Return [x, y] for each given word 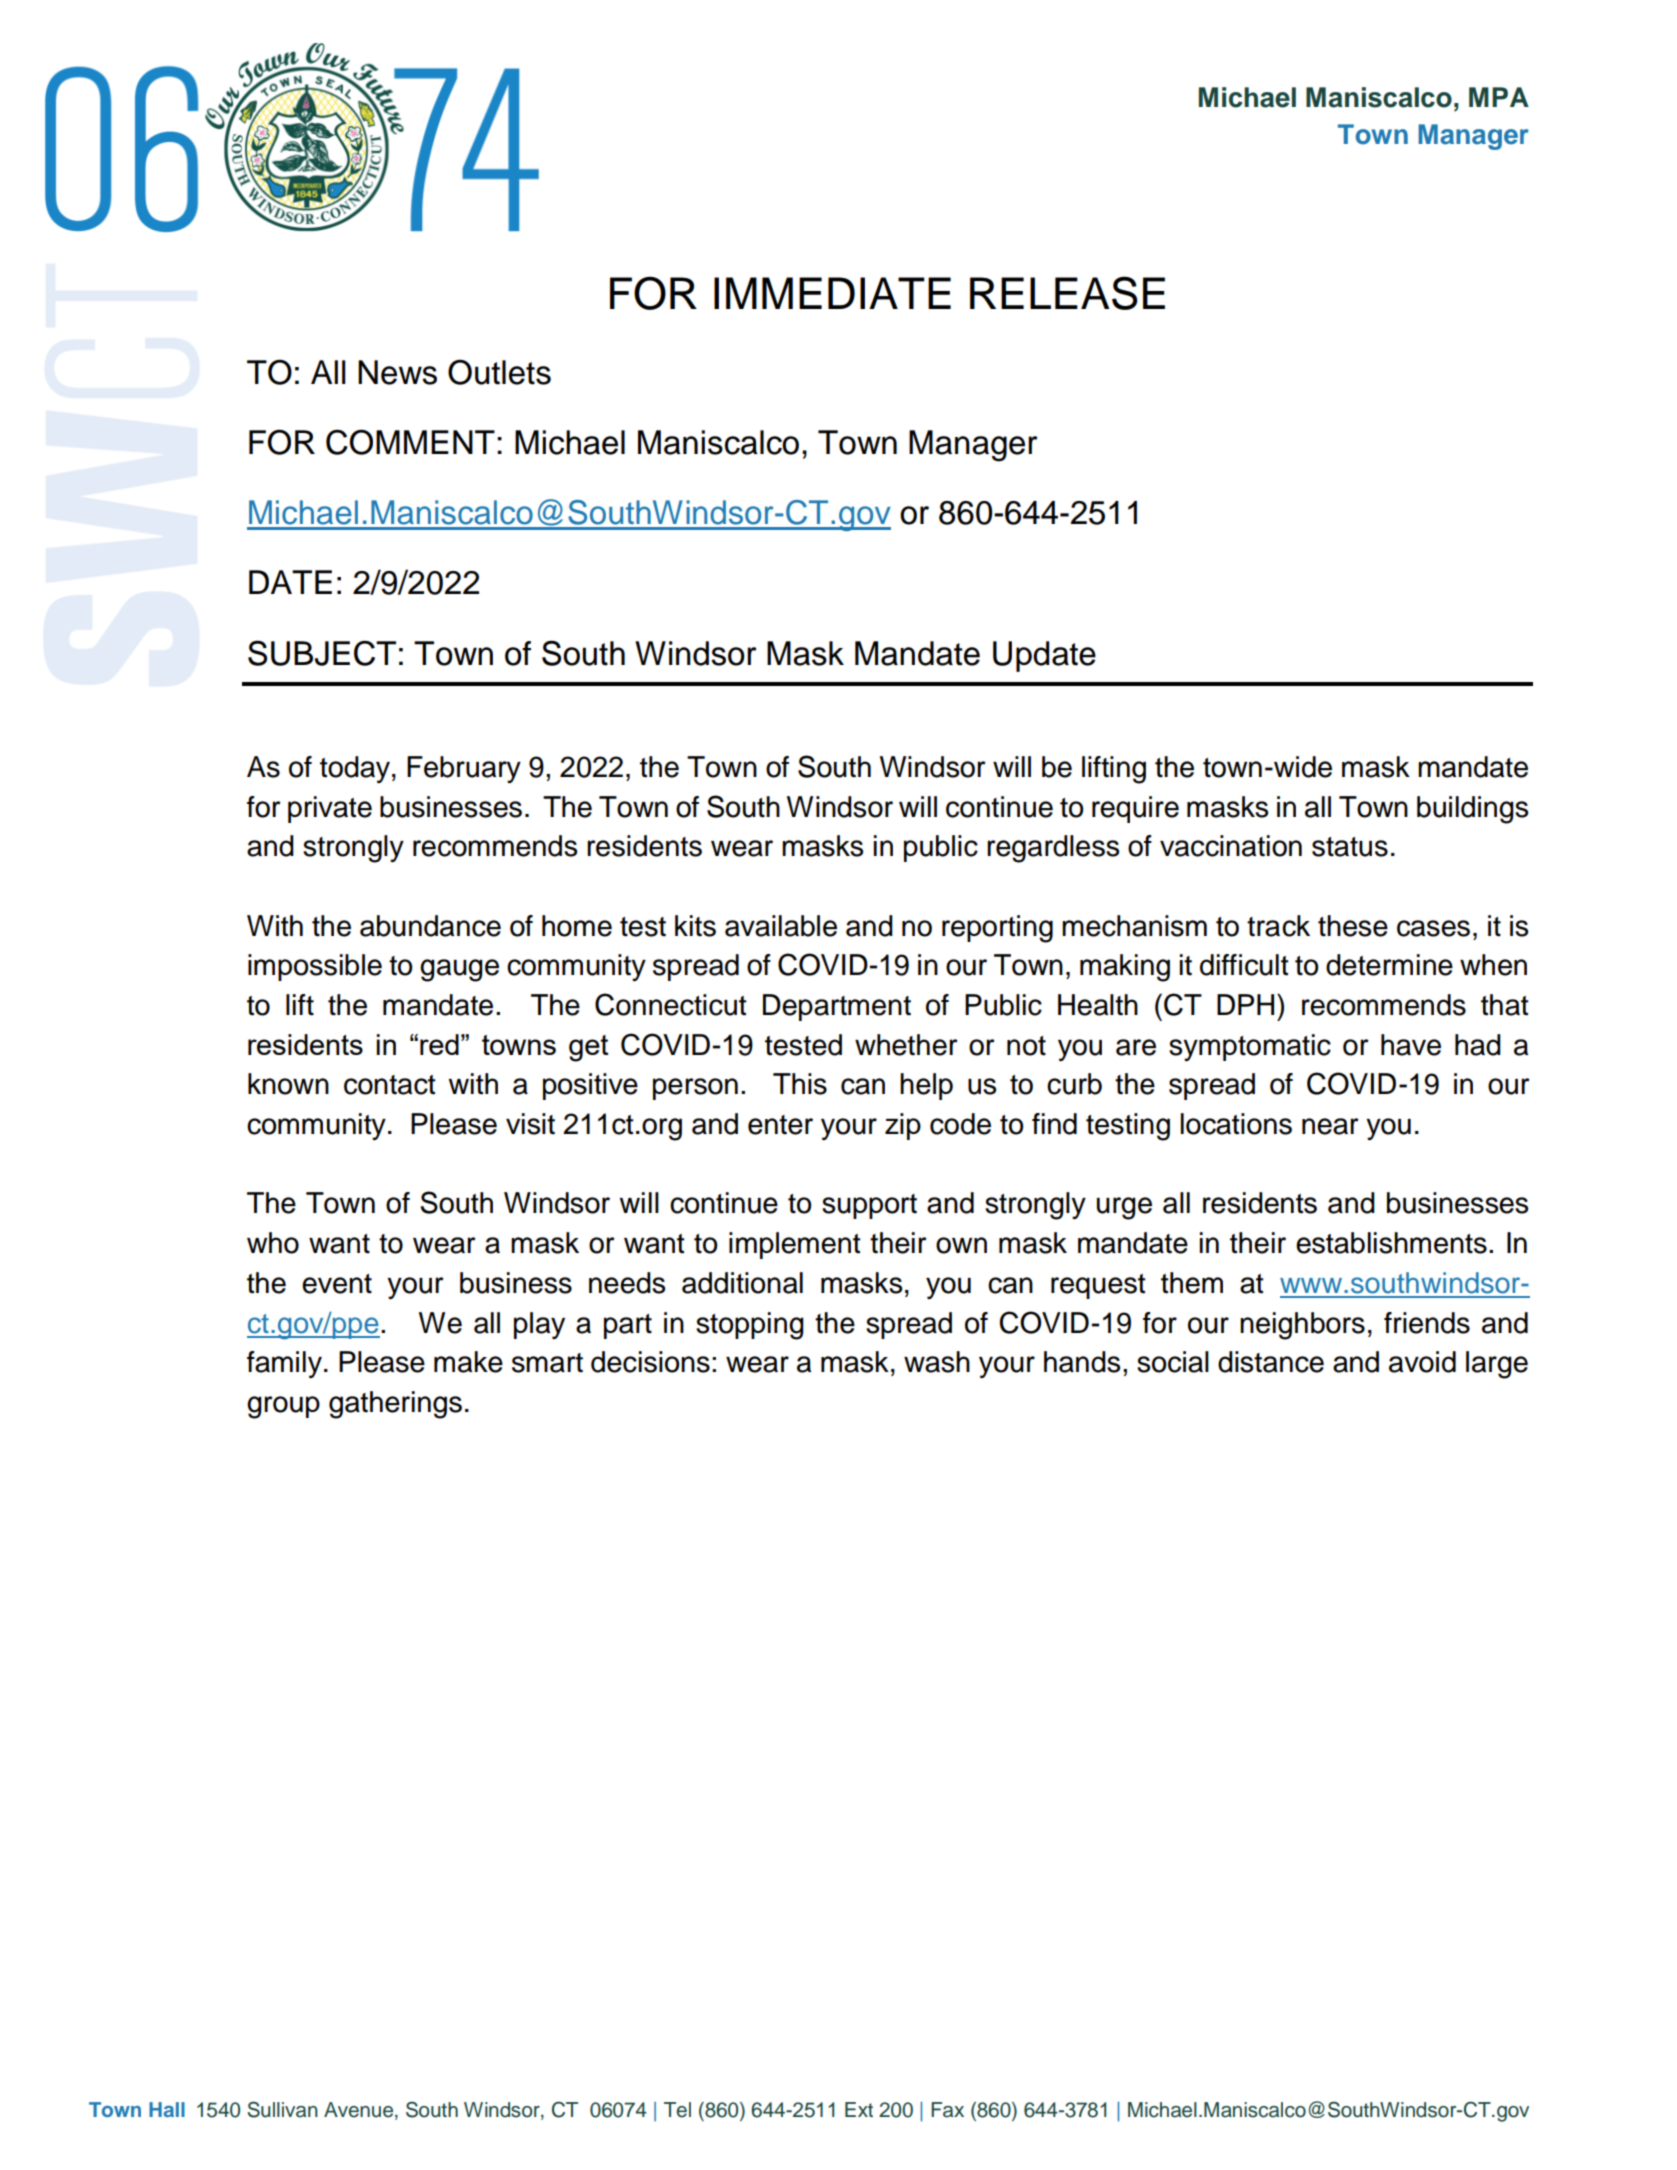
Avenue [360, 2111]
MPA [1499, 97]
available [781, 926]
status [1350, 847]
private [330, 809]
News [397, 372]
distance [1271, 1362]
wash [937, 1362]
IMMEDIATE [832, 293]
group [283, 1407]
